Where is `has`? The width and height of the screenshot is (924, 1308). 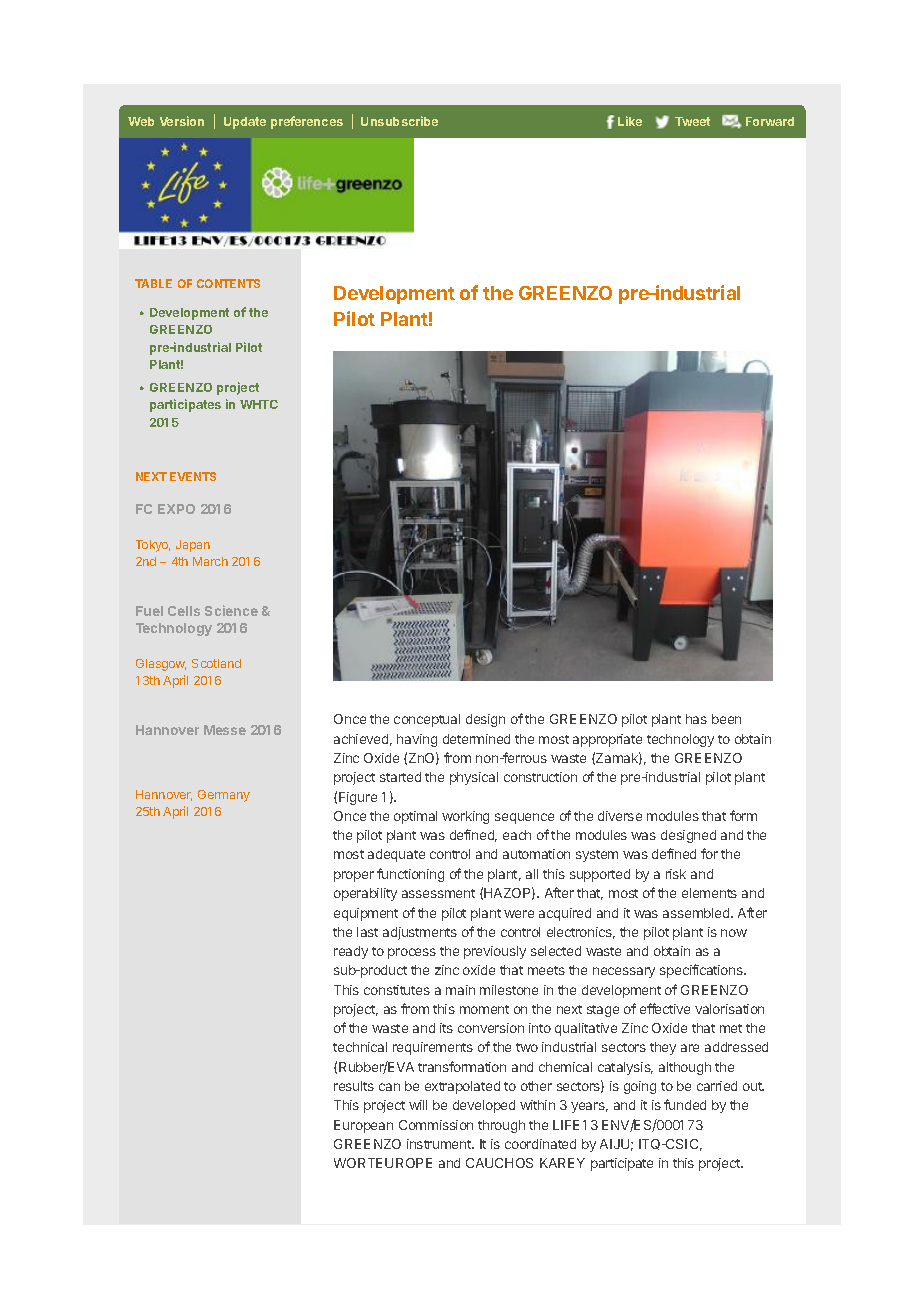
has is located at coordinates (696, 719).
